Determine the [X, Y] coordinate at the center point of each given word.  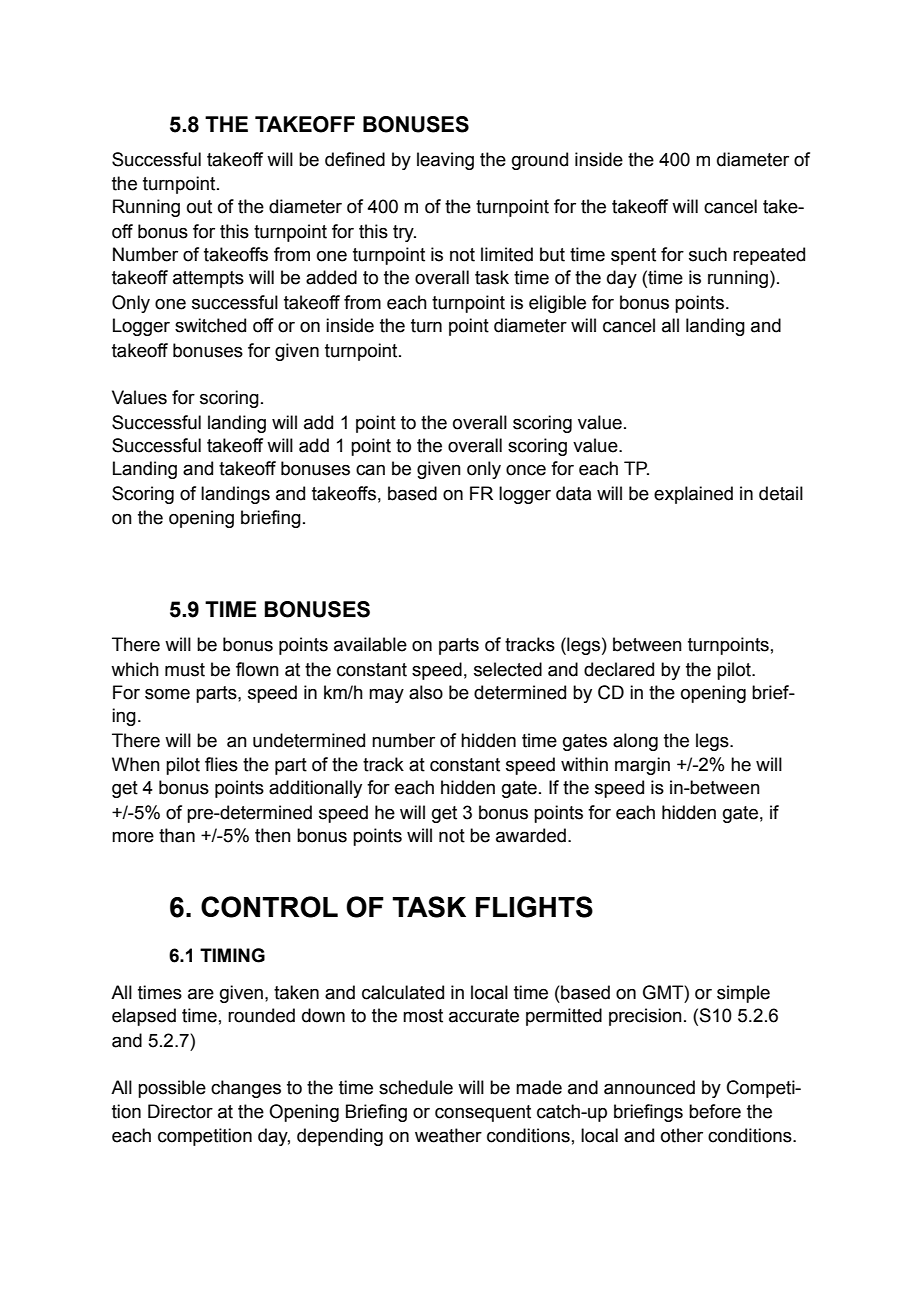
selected [508, 669]
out [199, 207]
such [708, 254]
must [185, 670]
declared [619, 669]
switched [210, 325]
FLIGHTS [534, 907]
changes [246, 1089]
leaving [445, 161]
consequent [483, 1113]
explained [693, 495]
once [526, 470]
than [177, 835]
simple [743, 994]
